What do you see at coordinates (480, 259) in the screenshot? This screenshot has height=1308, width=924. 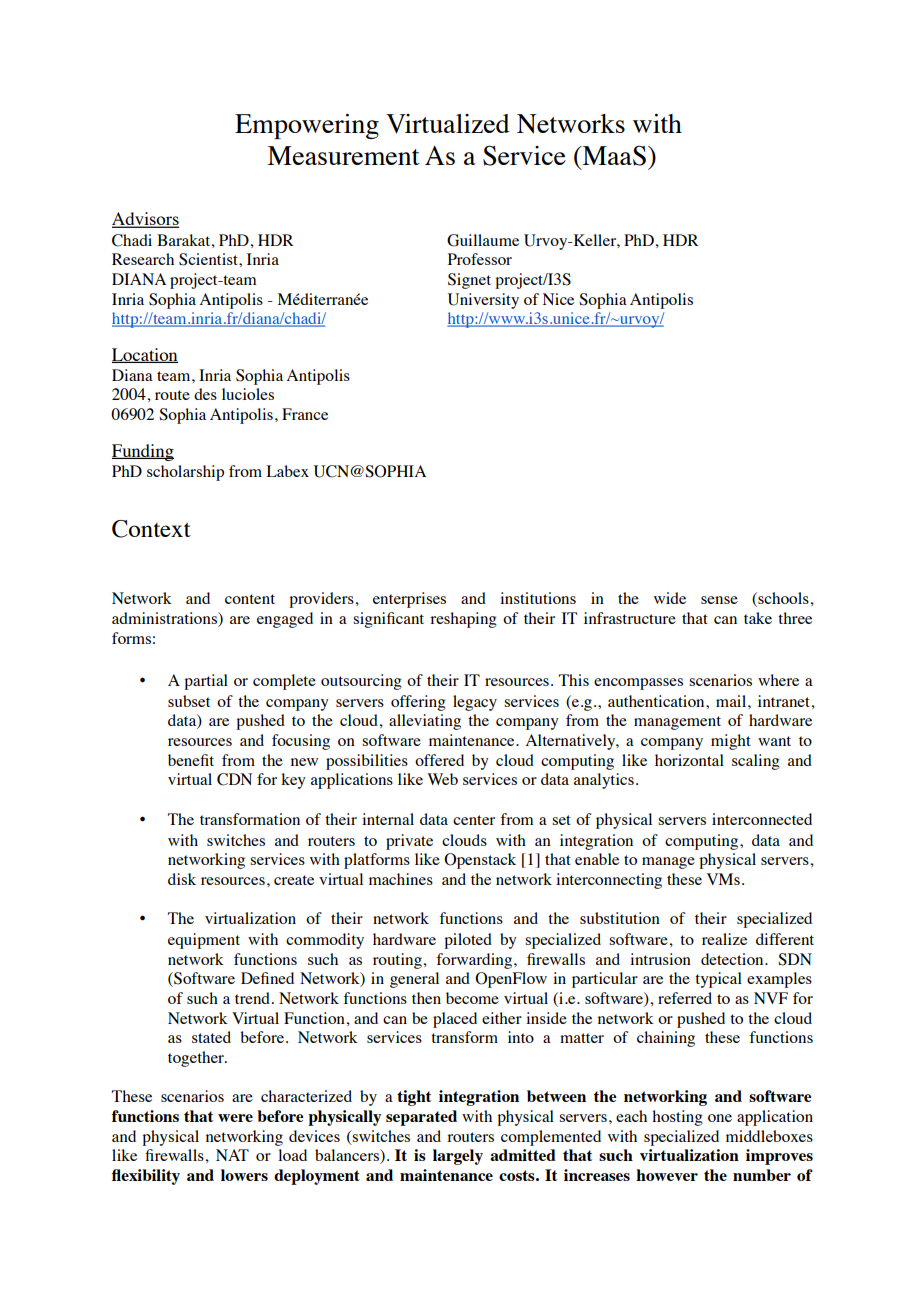 I see `Professor` at bounding box center [480, 259].
